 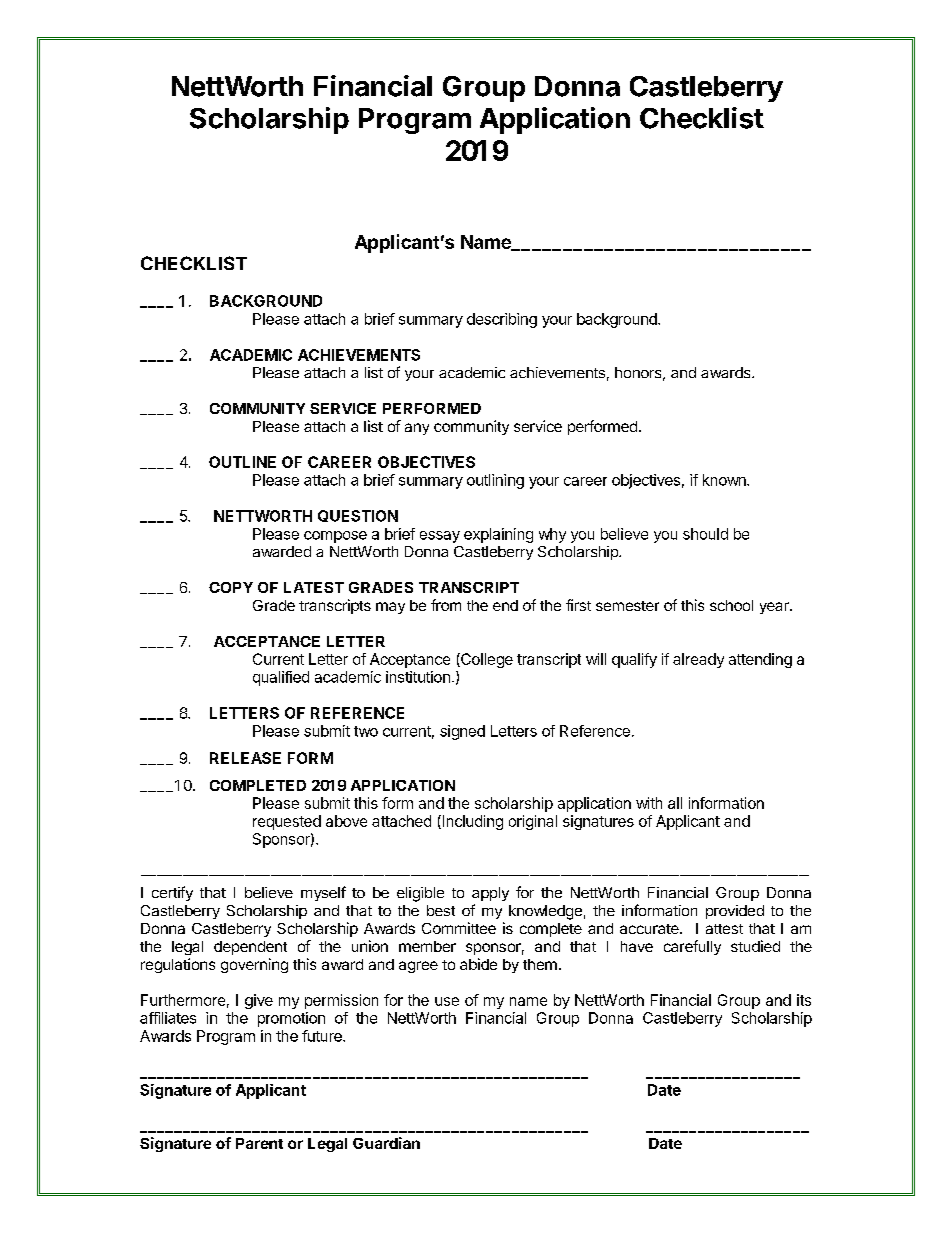 What do you see at coordinates (250, 948) in the screenshot?
I see `dependent` at bounding box center [250, 948].
